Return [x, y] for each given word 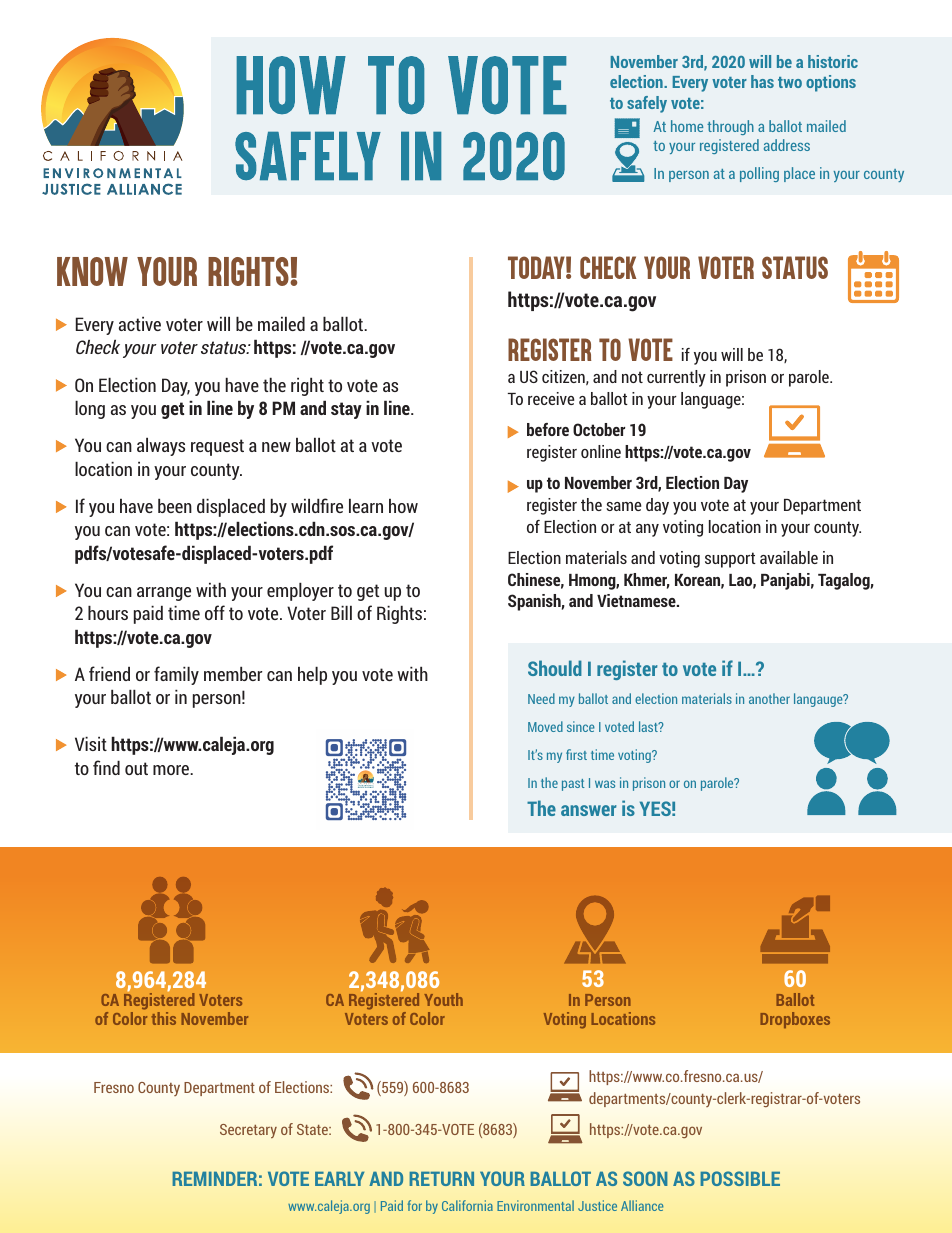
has [762, 81]
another [769, 698]
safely [647, 104]
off [215, 612]
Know [92, 271]
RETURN [441, 1179]
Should [555, 668]
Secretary [248, 1131]
